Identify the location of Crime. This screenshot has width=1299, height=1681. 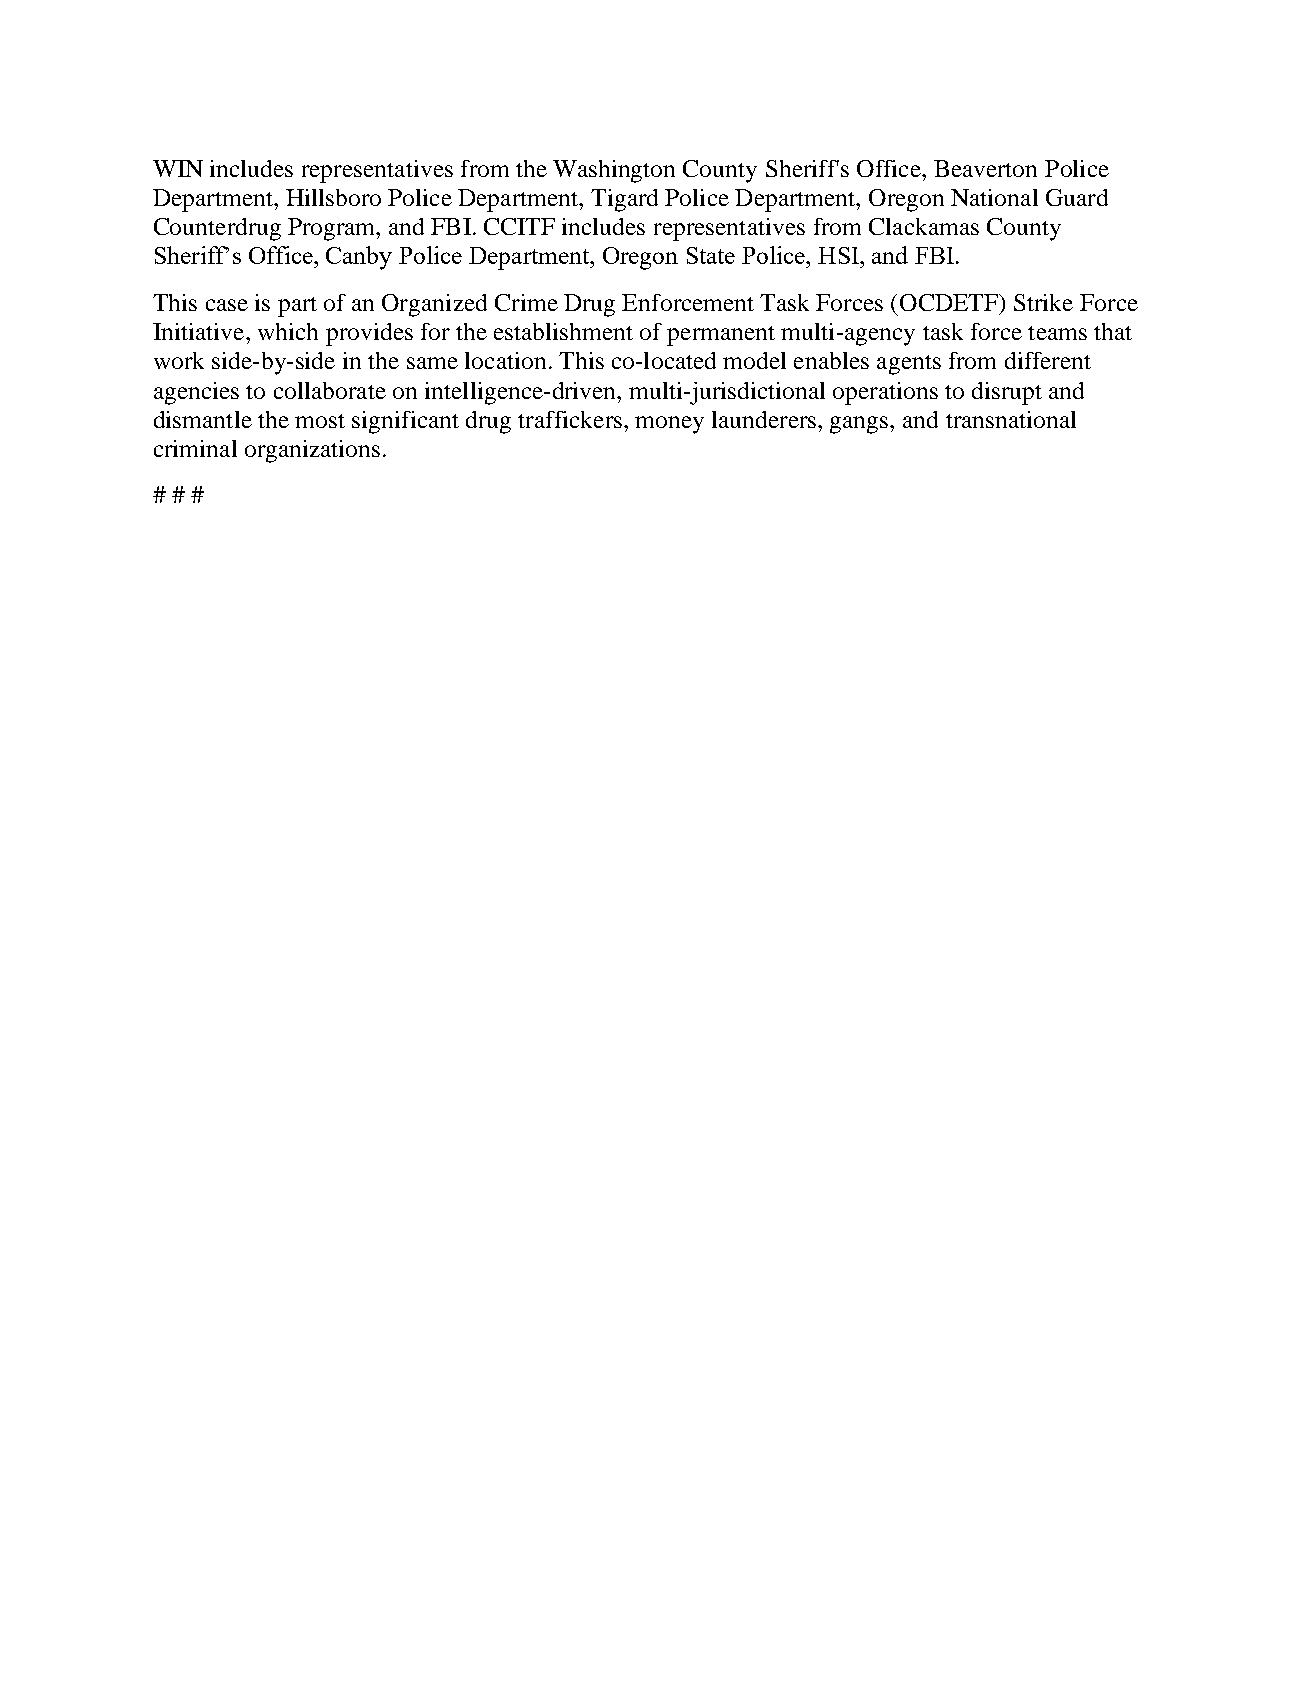
(526, 302).
